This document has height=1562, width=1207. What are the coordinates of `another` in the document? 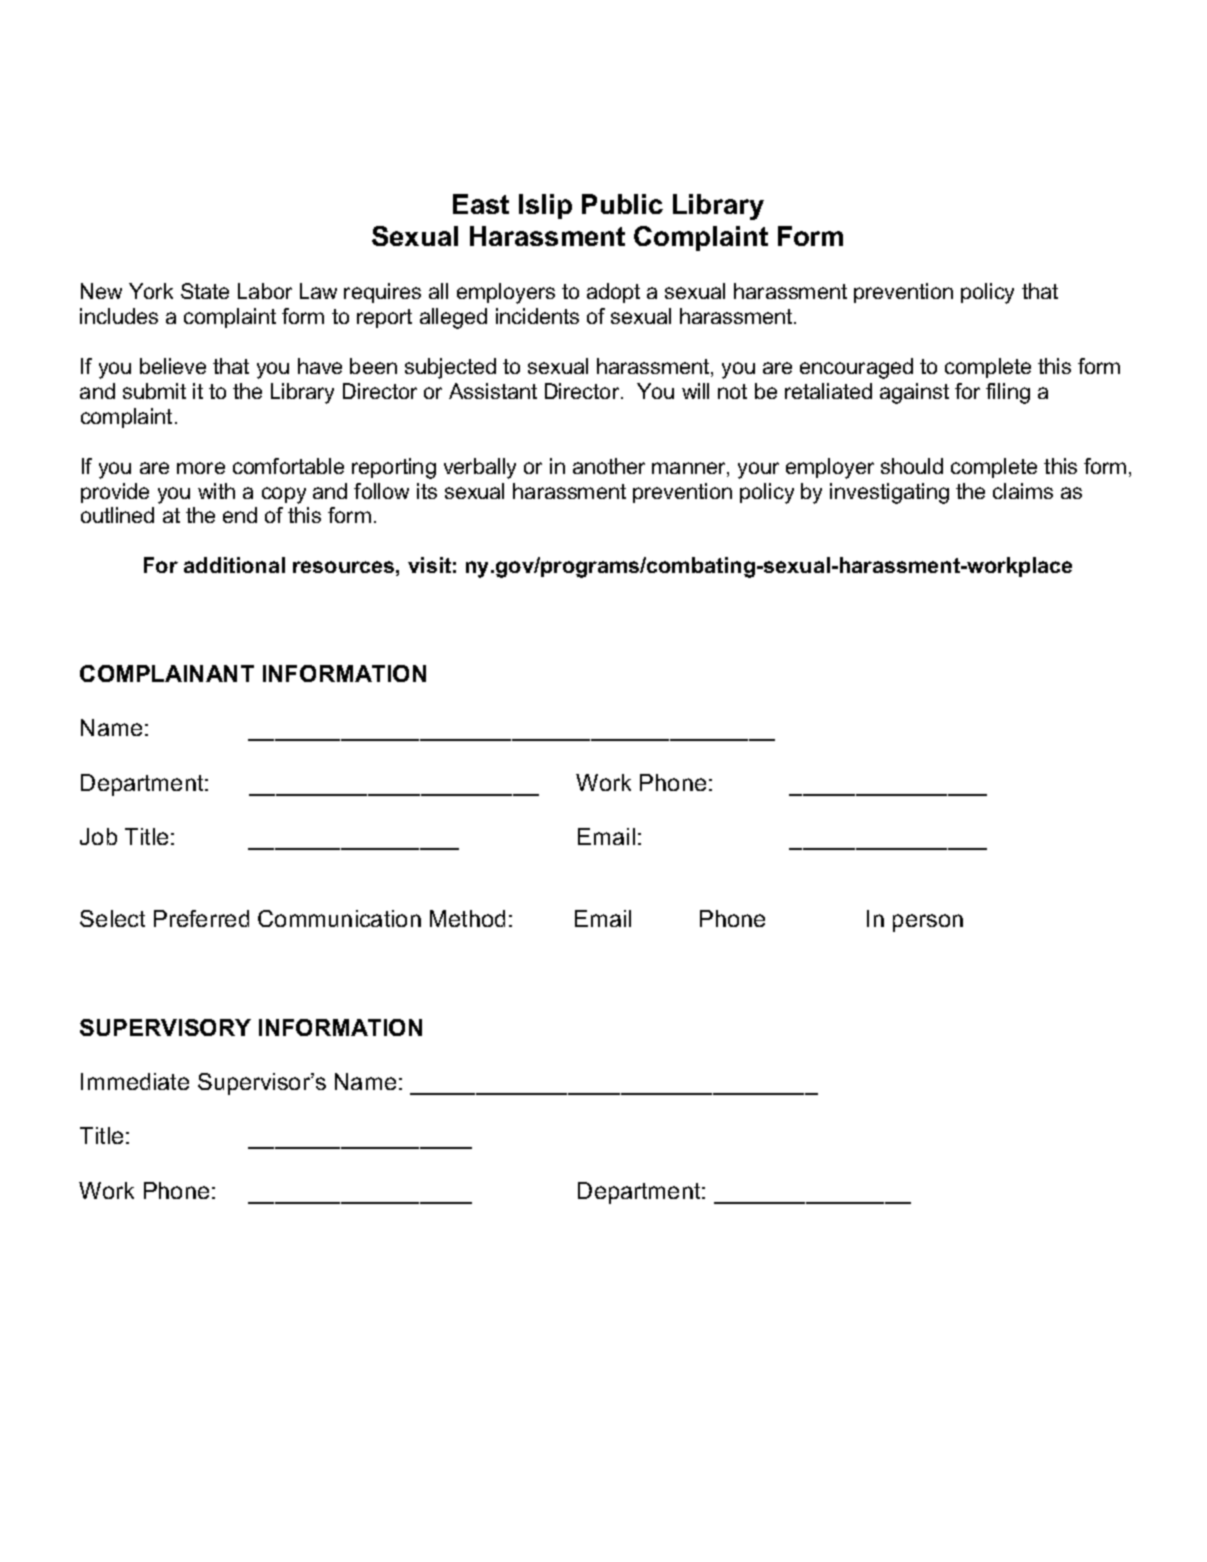 It's located at (609, 466).
